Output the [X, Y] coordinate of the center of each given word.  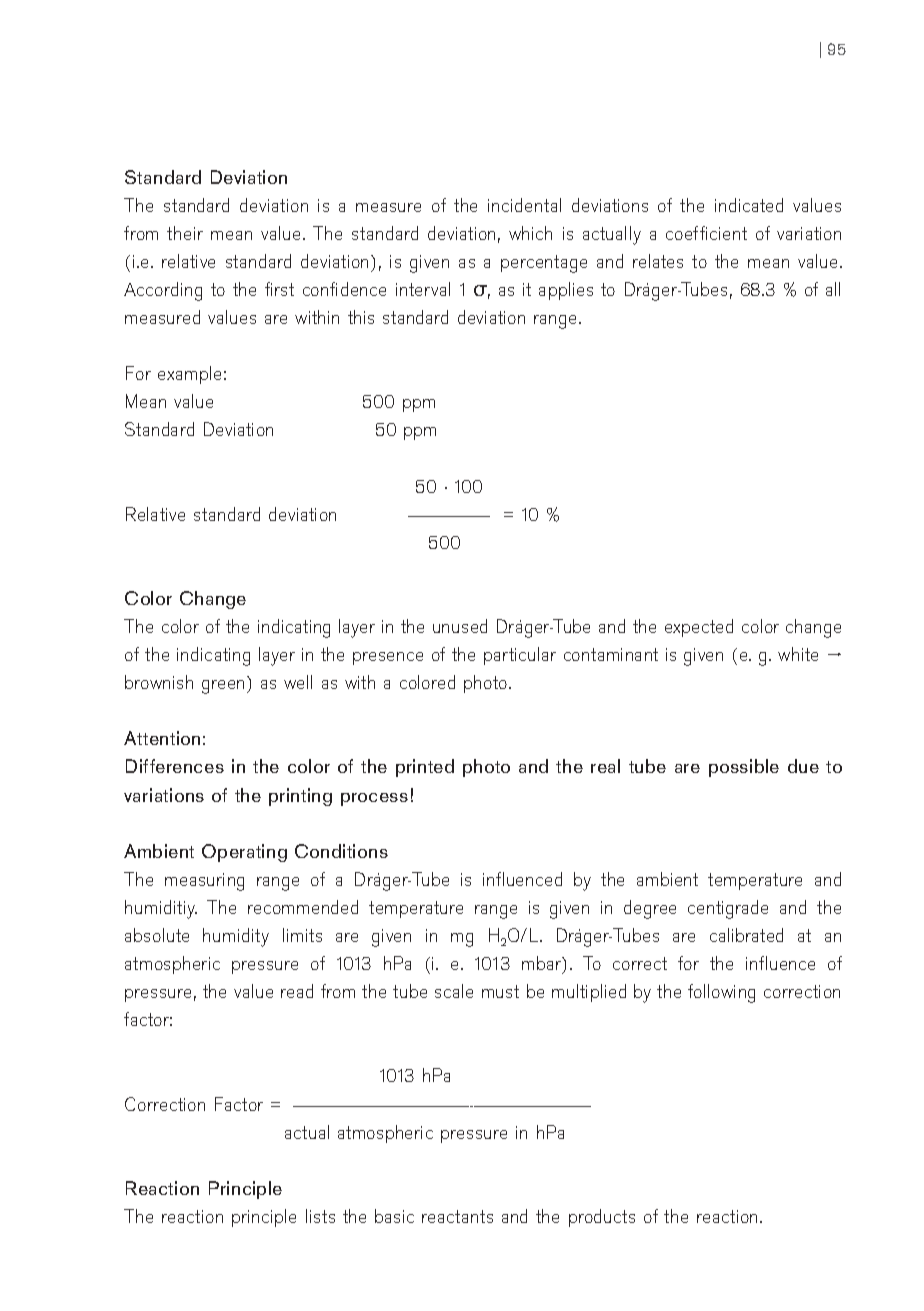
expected [699, 628]
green [223, 687]
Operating [244, 853]
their [185, 233]
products [602, 1218]
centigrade [728, 909]
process [374, 799]
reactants [457, 1216]
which [530, 233]
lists [320, 1216]
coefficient [706, 233]
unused [460, 626]
